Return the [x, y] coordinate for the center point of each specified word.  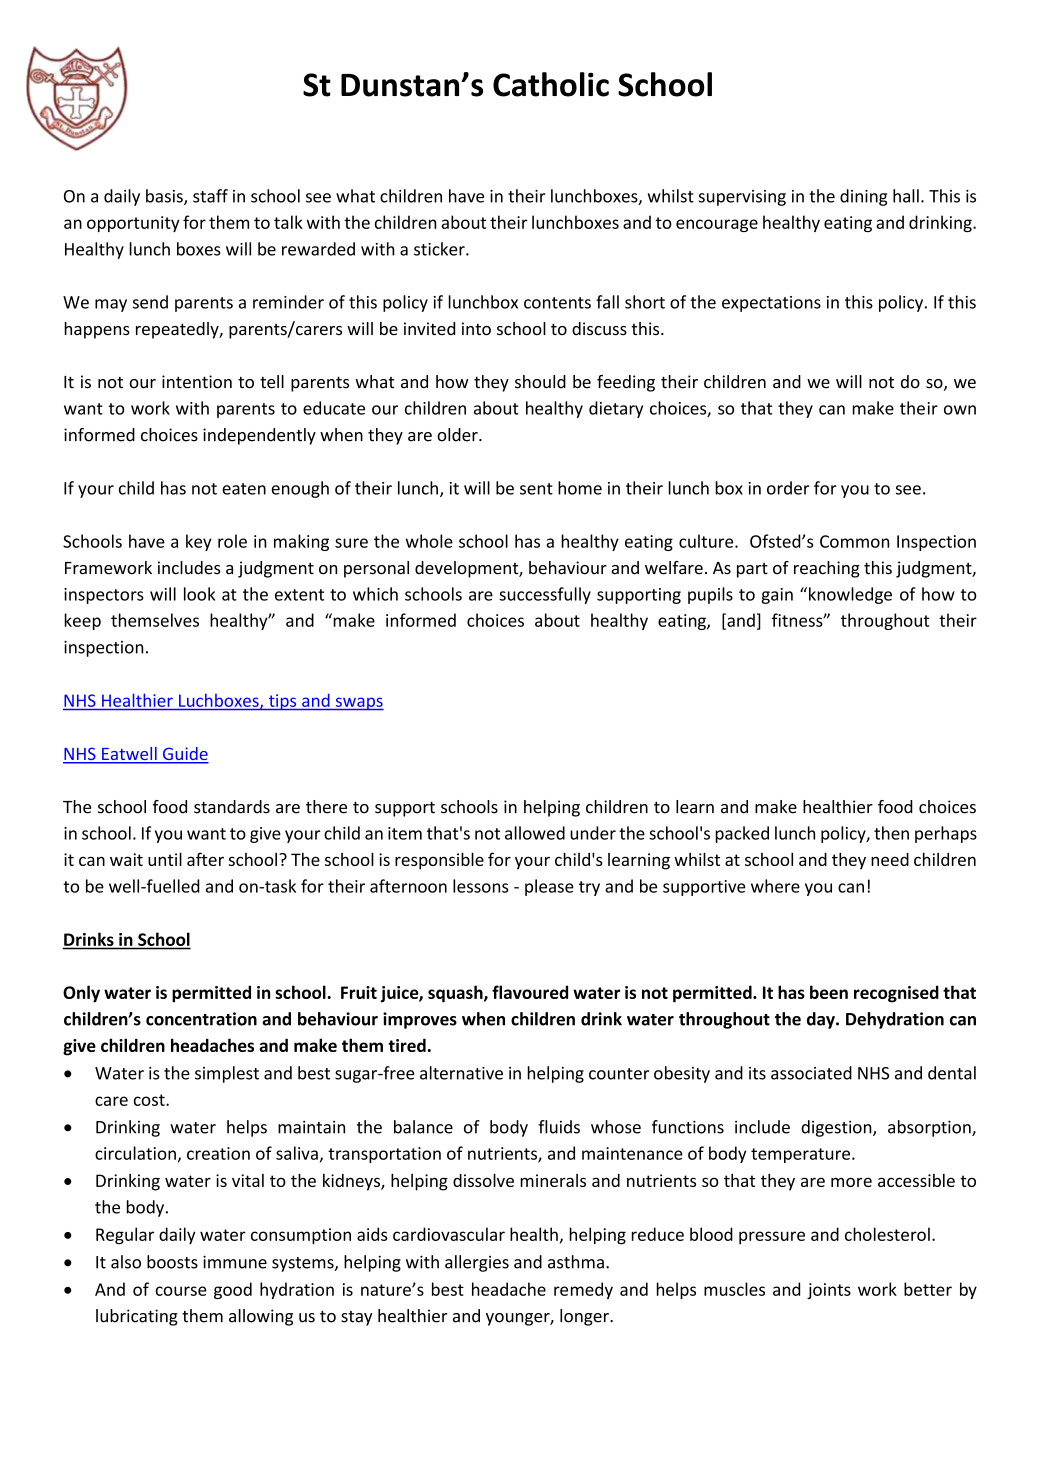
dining [863, 197]
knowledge [850, 595]
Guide [184, 755]
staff [210, 196]
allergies [477, 1263]
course [181, 1291]
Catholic [551, 84]
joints [829, 1291]
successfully [545, 595]
